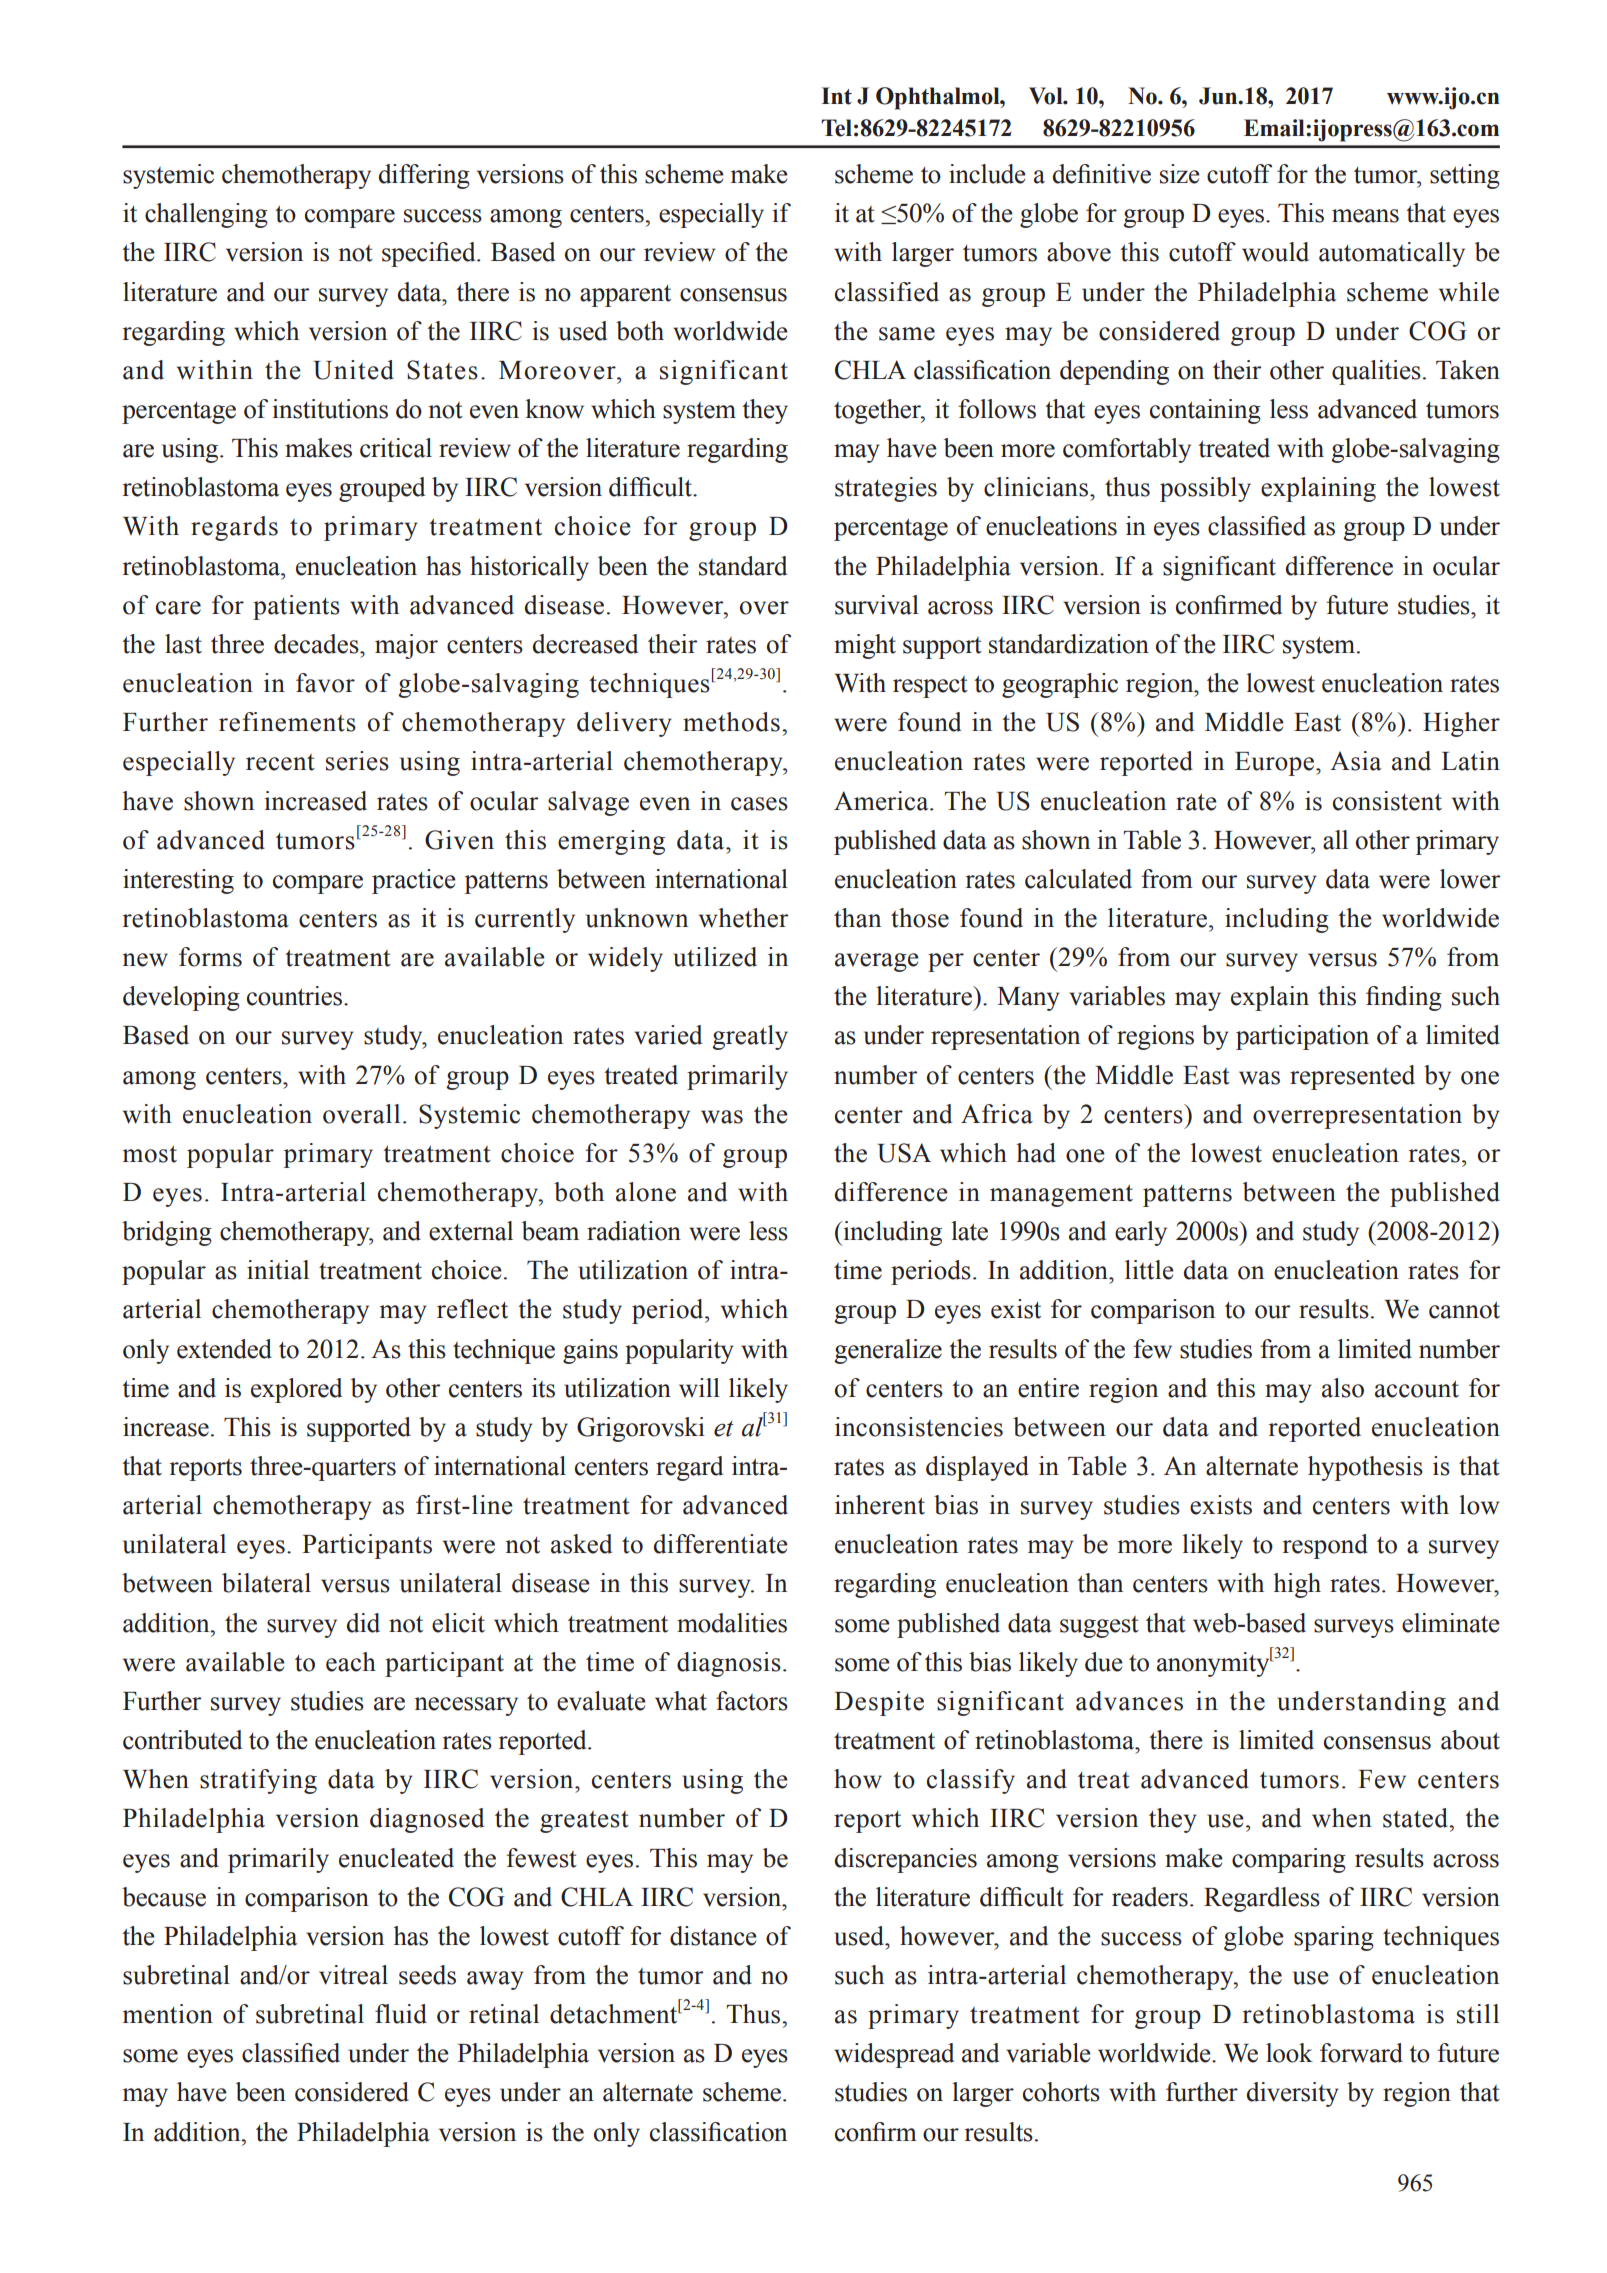 The width and height of the image is (1607, 2273). I want to click on represented, so click(1352, 1077).
